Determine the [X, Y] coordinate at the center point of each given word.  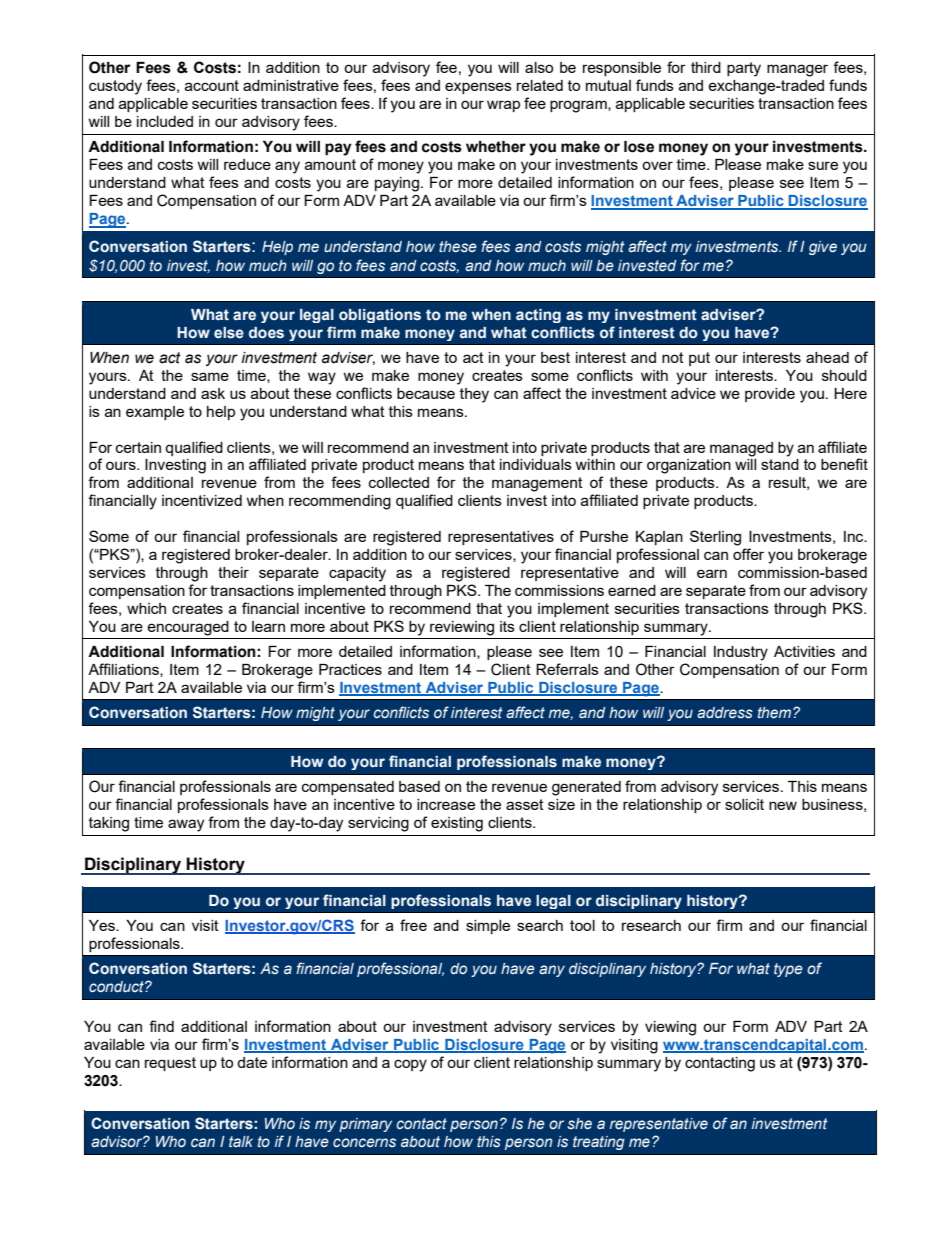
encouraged [188, 628]
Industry [741, 653]
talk [241, 1141]
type [788, 970]
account [212, 85]
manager [797, 70]
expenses [478, 88]
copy [410, 1065]
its [507, 626]
